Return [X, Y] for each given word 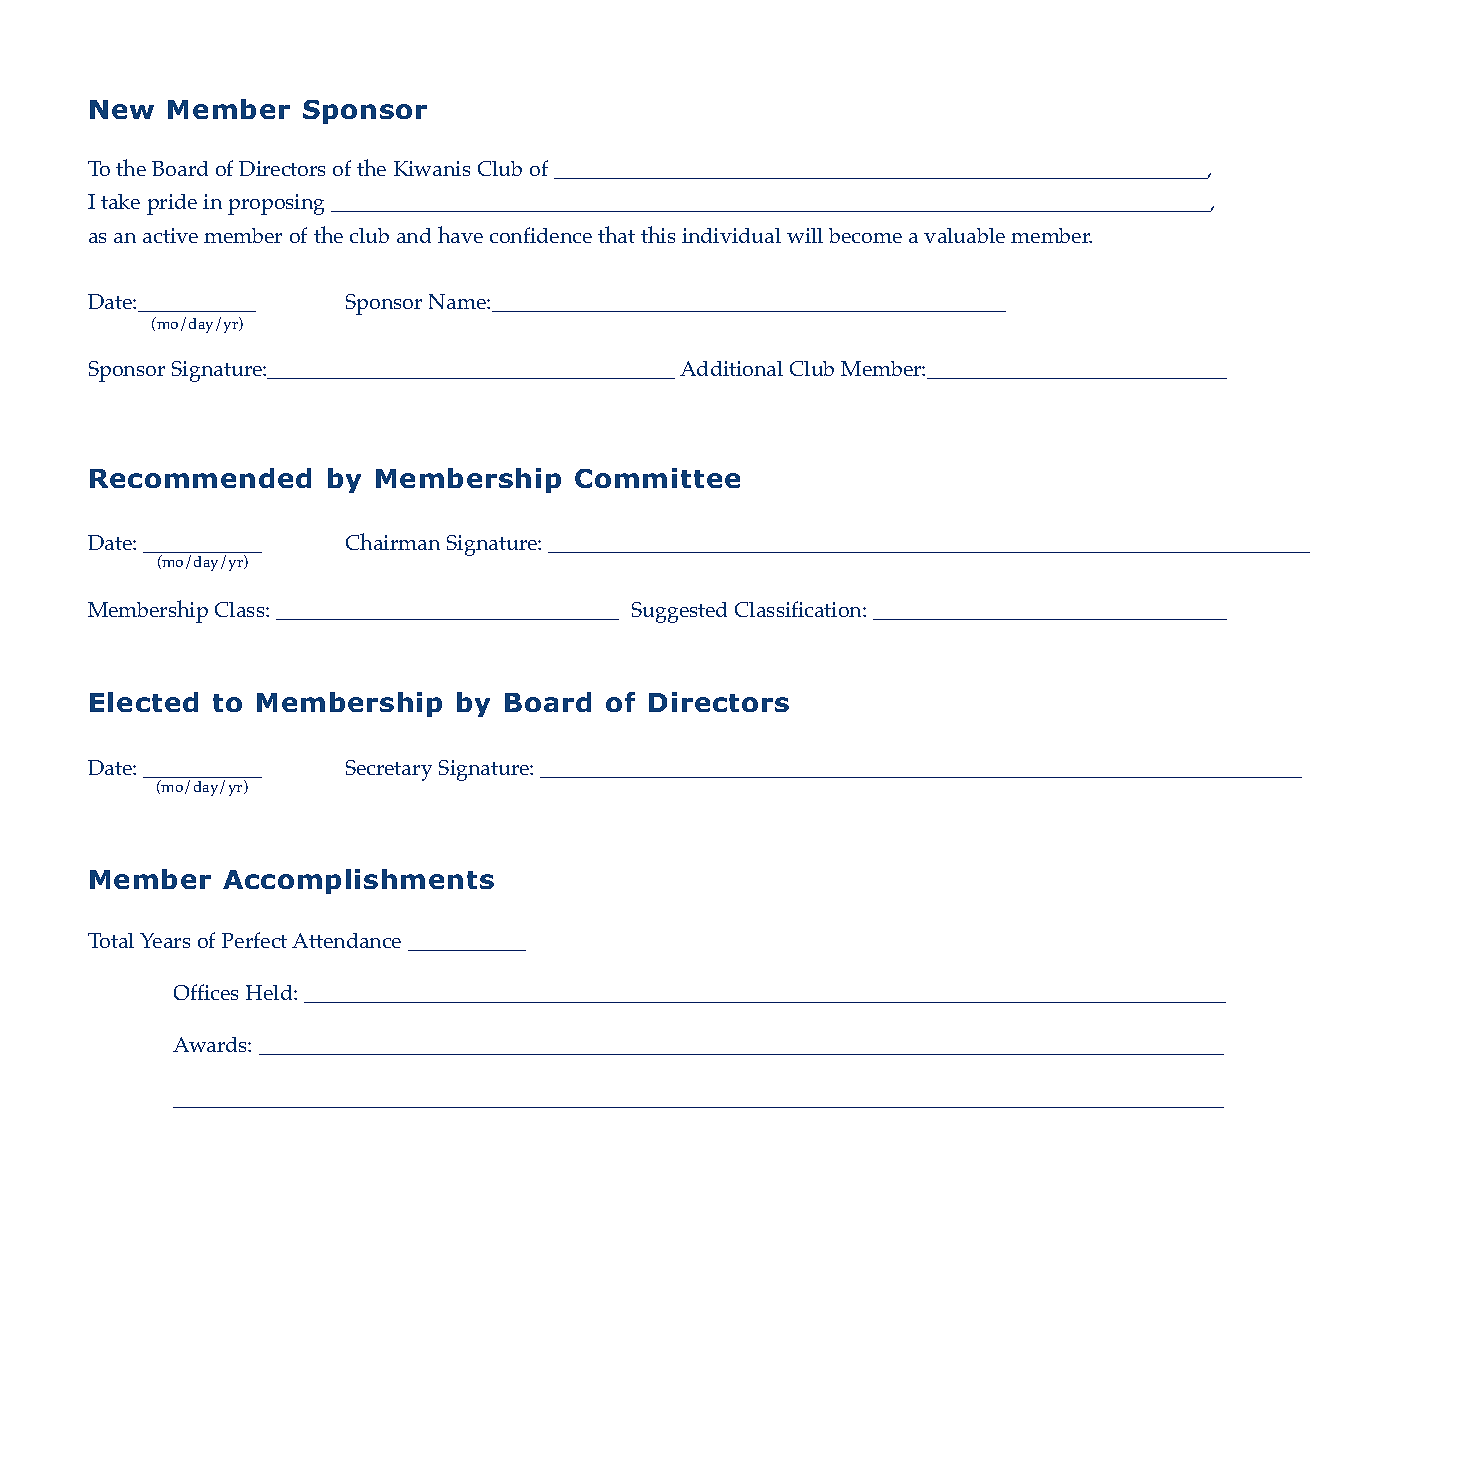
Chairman [393, 541]
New [122, 109]
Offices [206, 992]
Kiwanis [432, 168]
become [865, 235]
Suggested [679, 612]
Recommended [200, 478]
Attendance [346, 940]
